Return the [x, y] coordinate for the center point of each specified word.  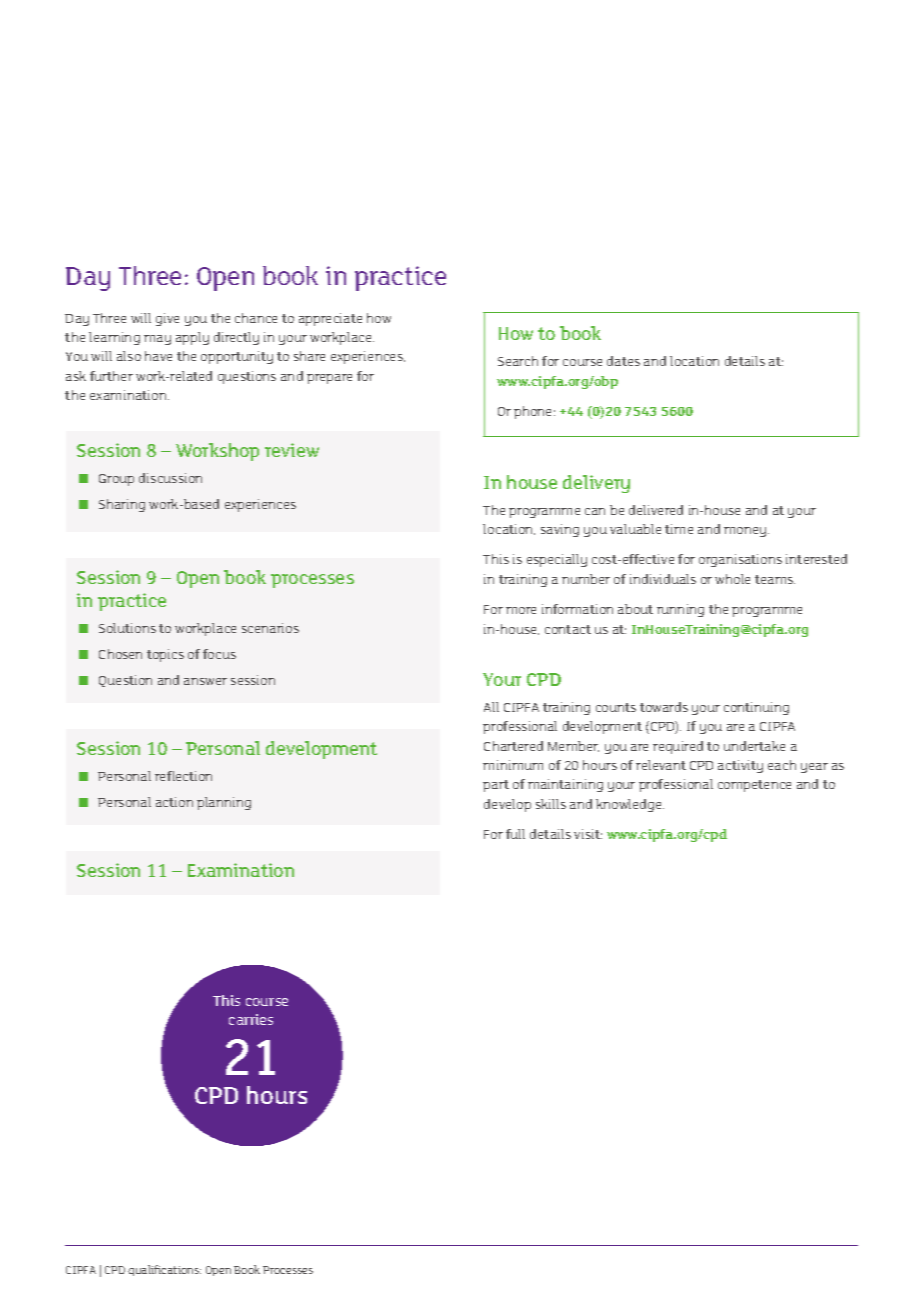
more [521, 610]
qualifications [164, 1270]
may [157, 340]
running [680, 610]
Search [518, 361]
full [515, 834]
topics [165, 655]
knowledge [630, 805]
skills [551, 804]
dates [623, 361]
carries [251, 1019]
